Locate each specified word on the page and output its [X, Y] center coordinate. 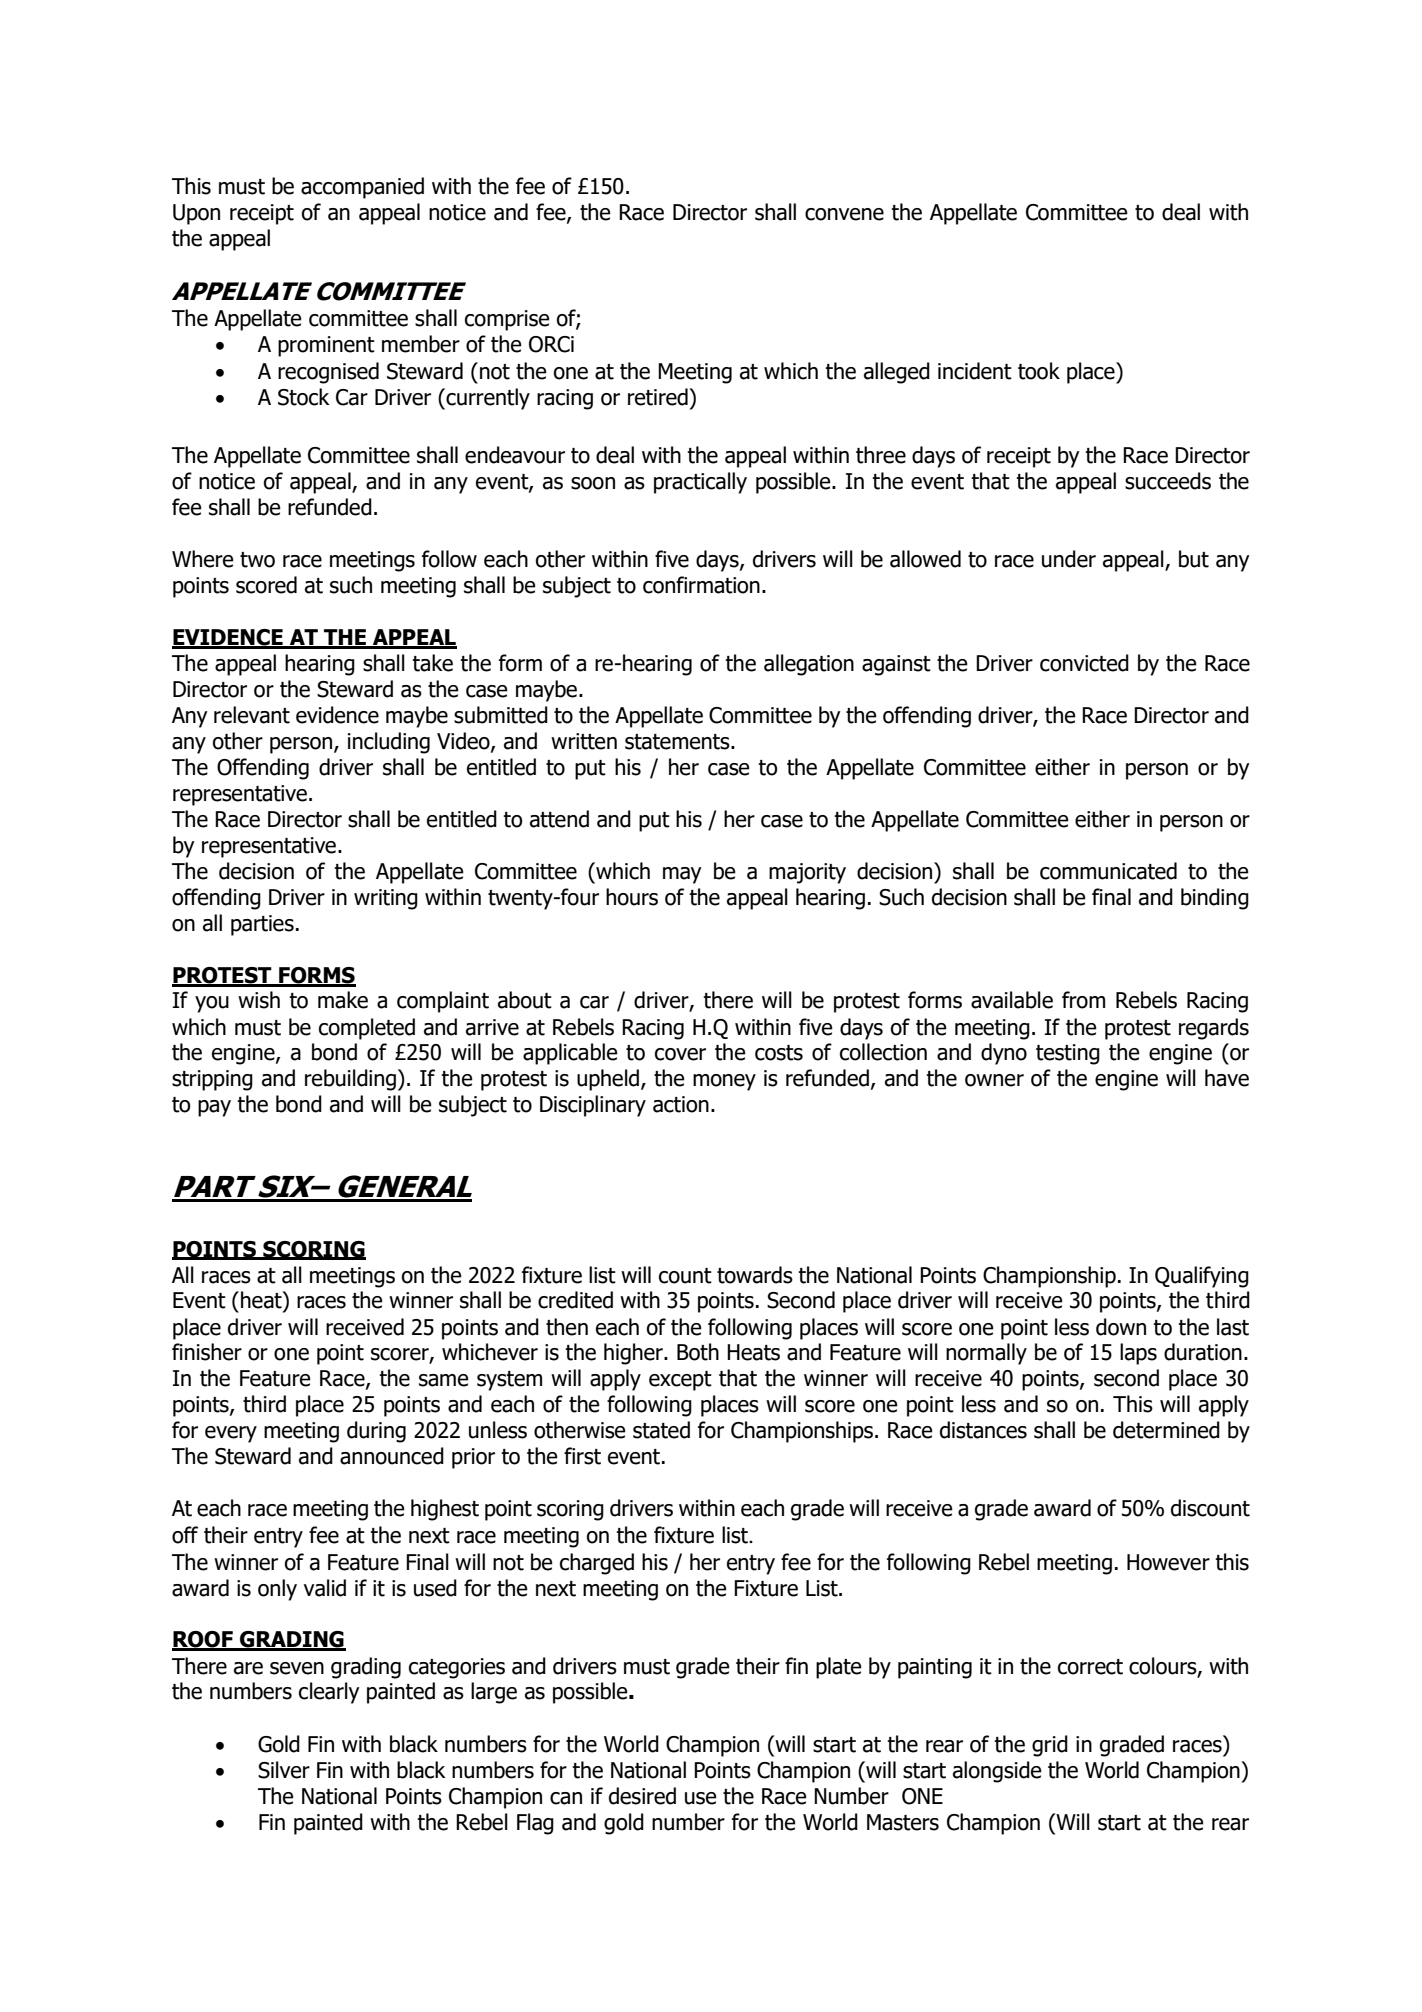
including [389, 743]
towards [755, 1275]
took [1039, 371]
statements [678, 742]
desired [642, 1796]
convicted [1084, 663]
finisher [207, 1352]
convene [844, 214]
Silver [284, 1770]
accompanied [362, 188]
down [1121, 1327]
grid [1050, 1746]
